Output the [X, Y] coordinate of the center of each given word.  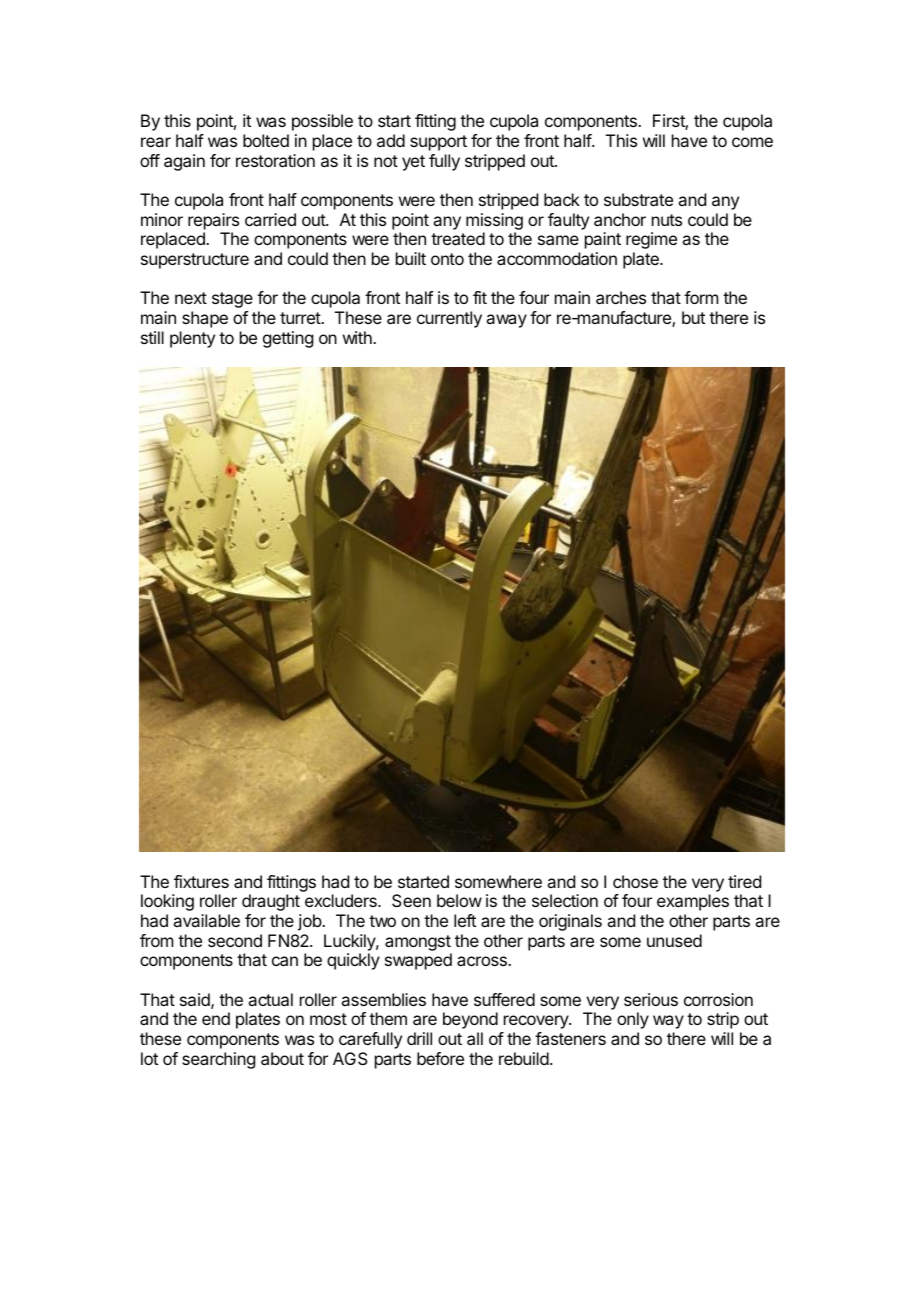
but [693, 317]
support [438, 143]
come [752, 142]
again [184, 162]
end [216, 1018]
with [358, 337]
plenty [192, 339]
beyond [470, 1020]
